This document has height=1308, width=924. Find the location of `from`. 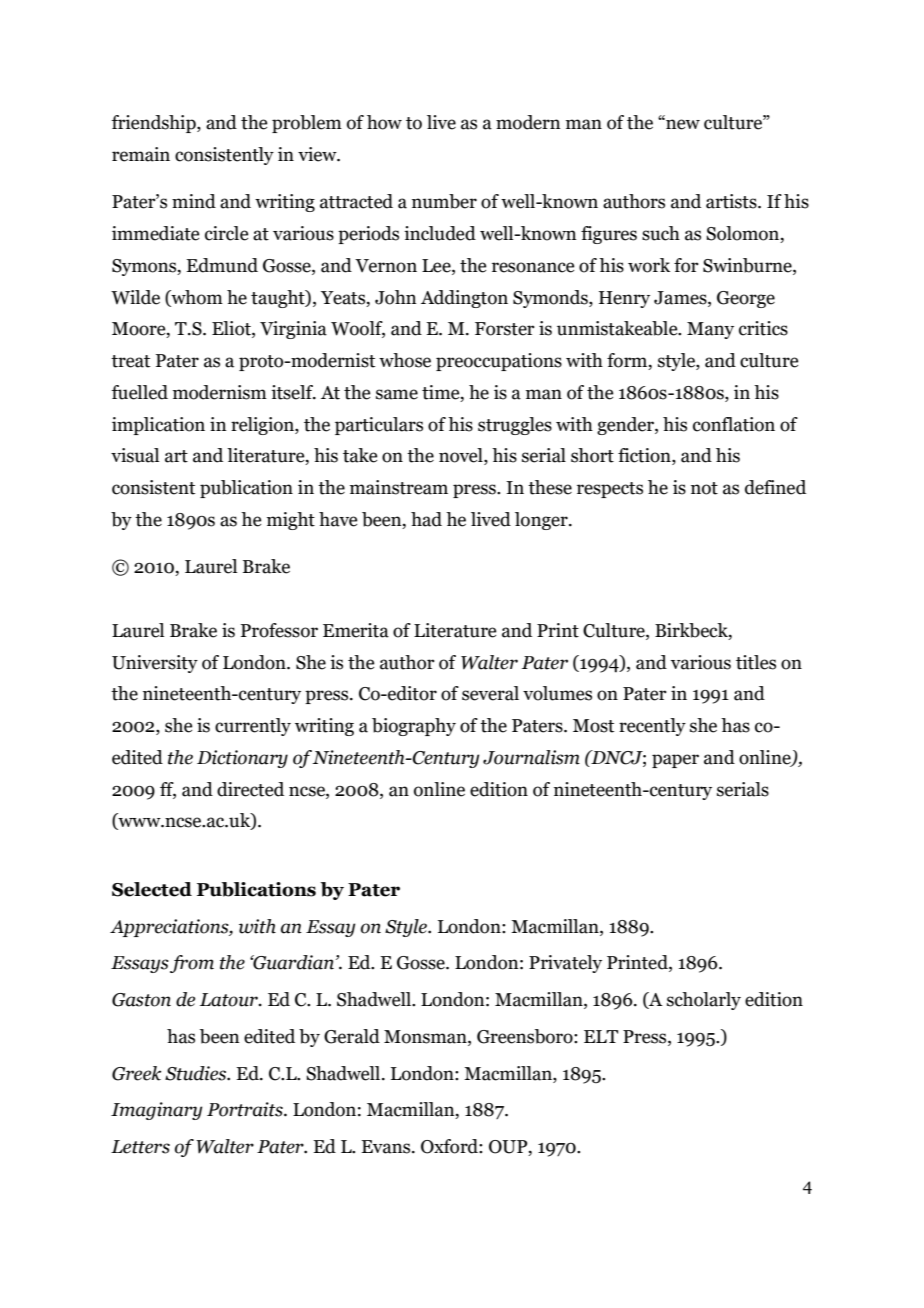

from is located at coordinates (192, 964).
